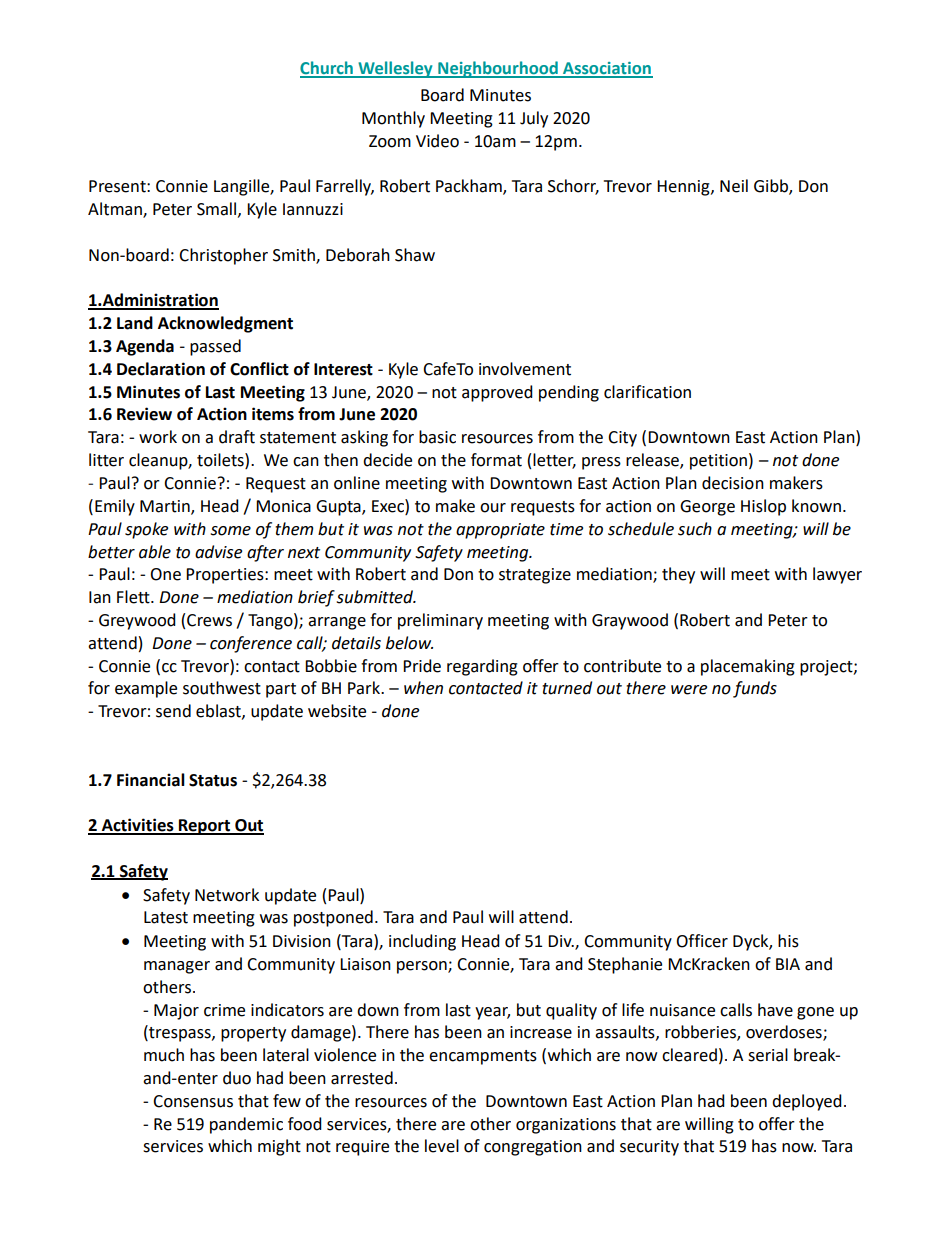 This screenshot has height=1233, width=952. Describe the element at coordinates (440, 621) in the screenshot. I see `preliminary` at that location.
